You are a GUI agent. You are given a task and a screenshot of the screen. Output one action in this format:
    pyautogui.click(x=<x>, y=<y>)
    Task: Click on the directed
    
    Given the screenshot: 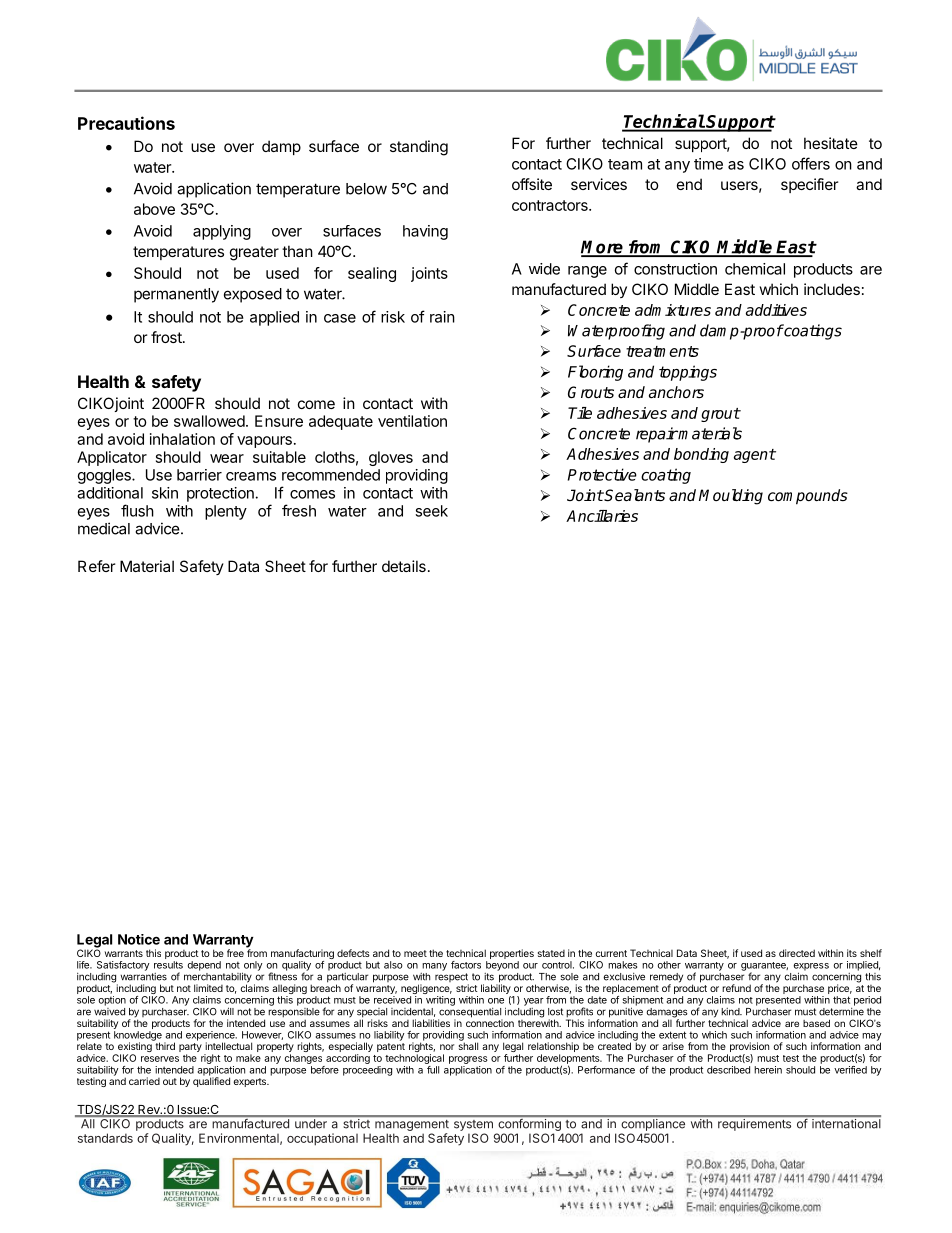 What is the action you would take?
    pyautogui.click(x=797, y=953)
